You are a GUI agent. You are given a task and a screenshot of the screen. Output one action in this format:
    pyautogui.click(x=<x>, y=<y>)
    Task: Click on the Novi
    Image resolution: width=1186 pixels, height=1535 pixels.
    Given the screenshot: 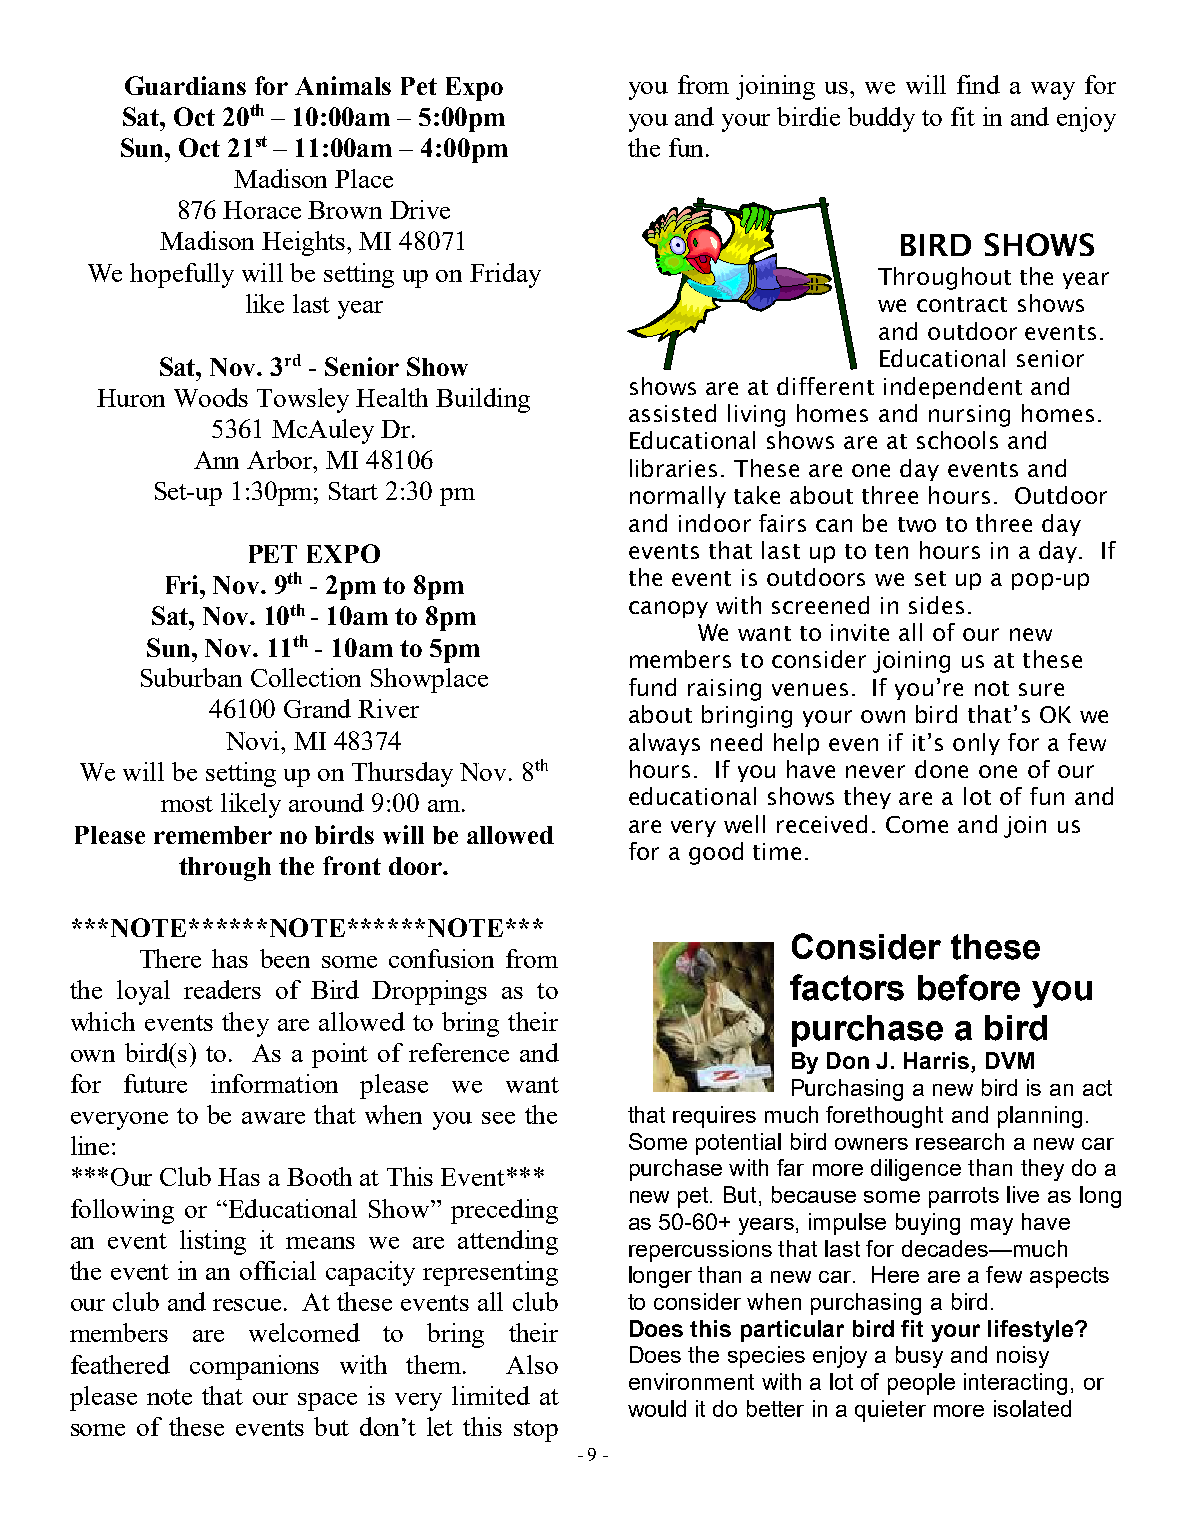 What is the action you would take?
    pyautogui.click(x=254, y=740)
